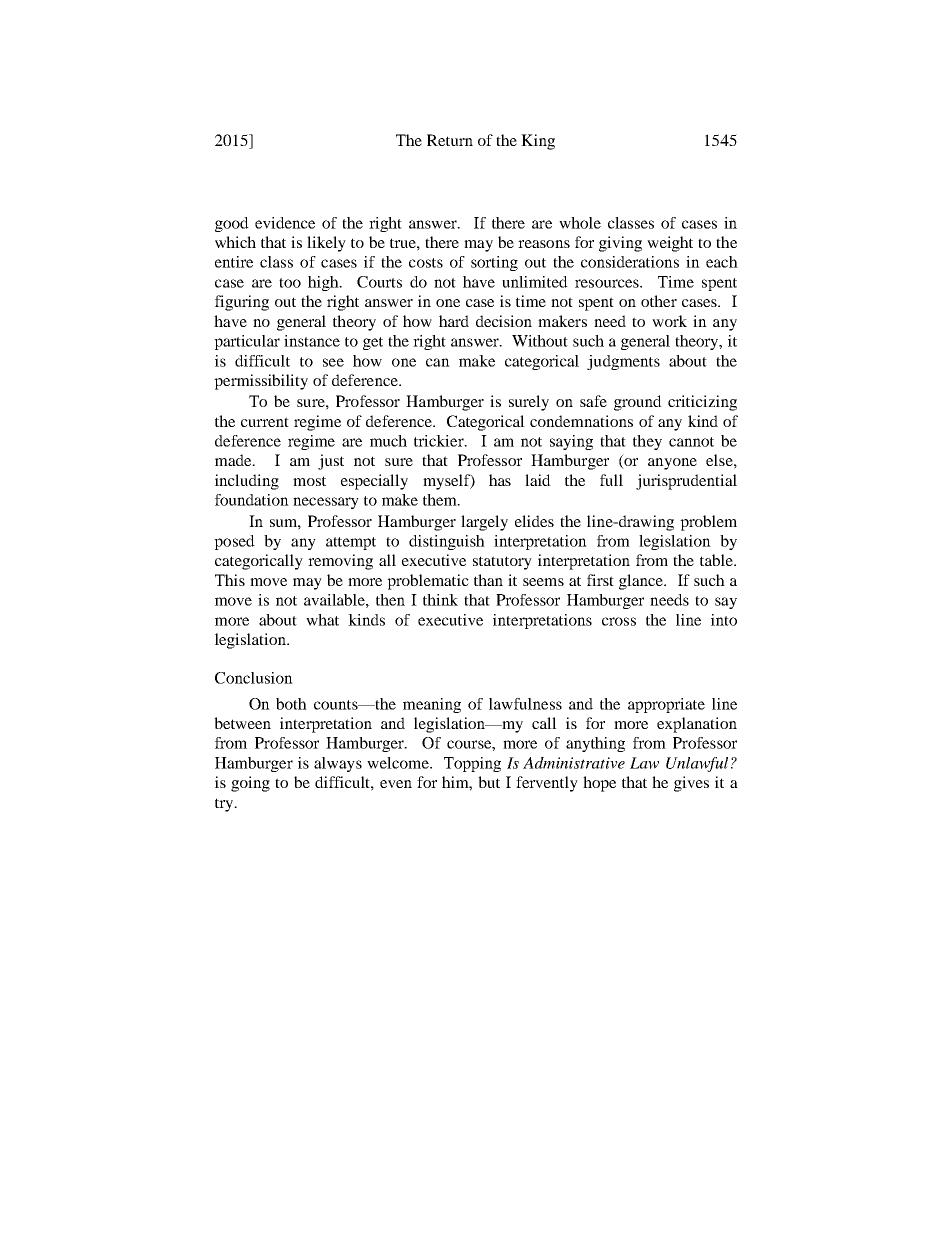 Image resolution: width=952 pixels, height=1233 pixels. Describe the element at coordinates (285, 223) in the document. I see `evidence` at that location.
